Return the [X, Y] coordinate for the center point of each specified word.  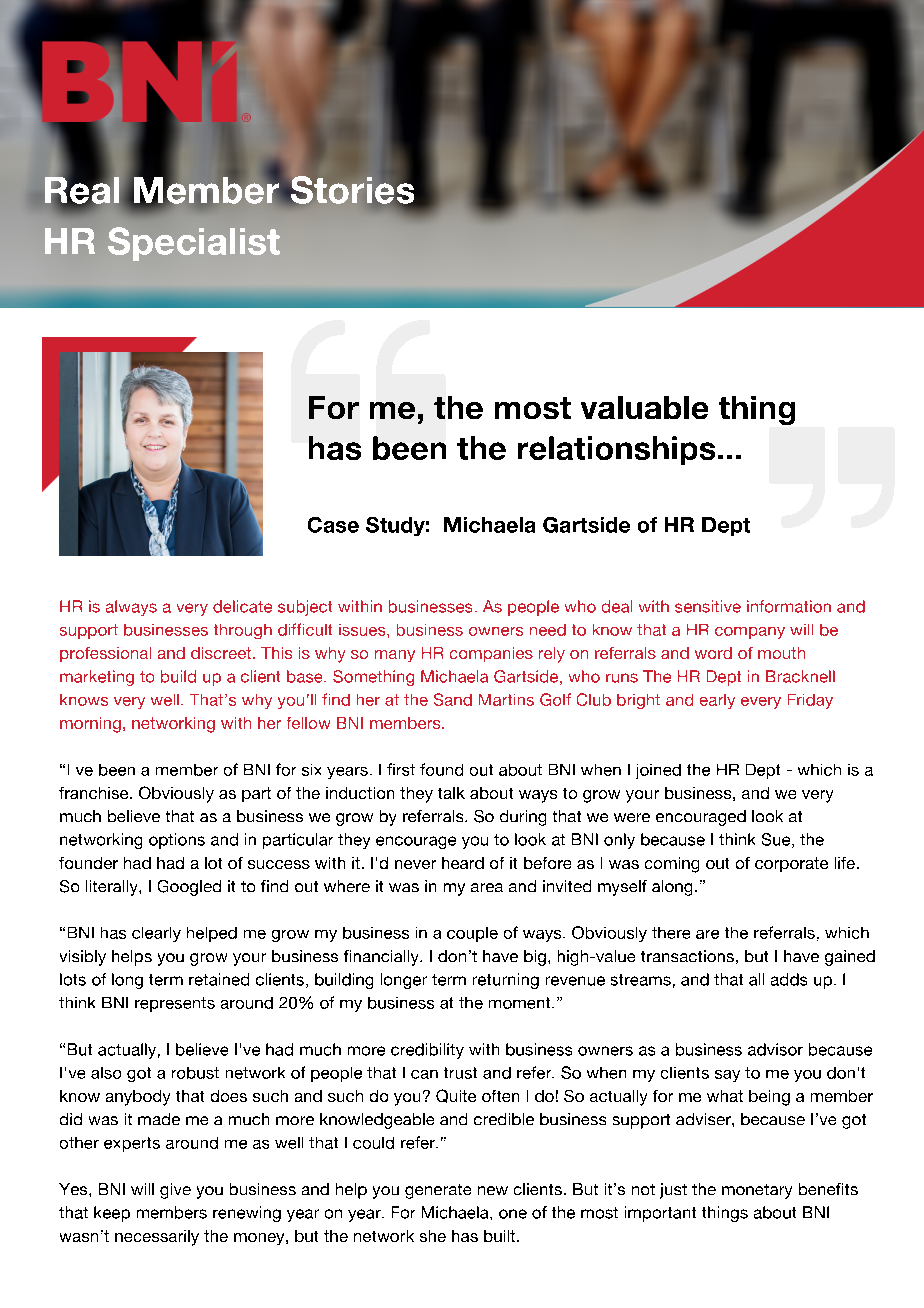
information [789, 606]
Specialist [194, 244]
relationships [616, 450]
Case [333, 525]
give [175, 1191]
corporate [791, 864]
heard [463, 863]
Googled [189, 888]
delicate [242, 606]
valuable [644, 407]
